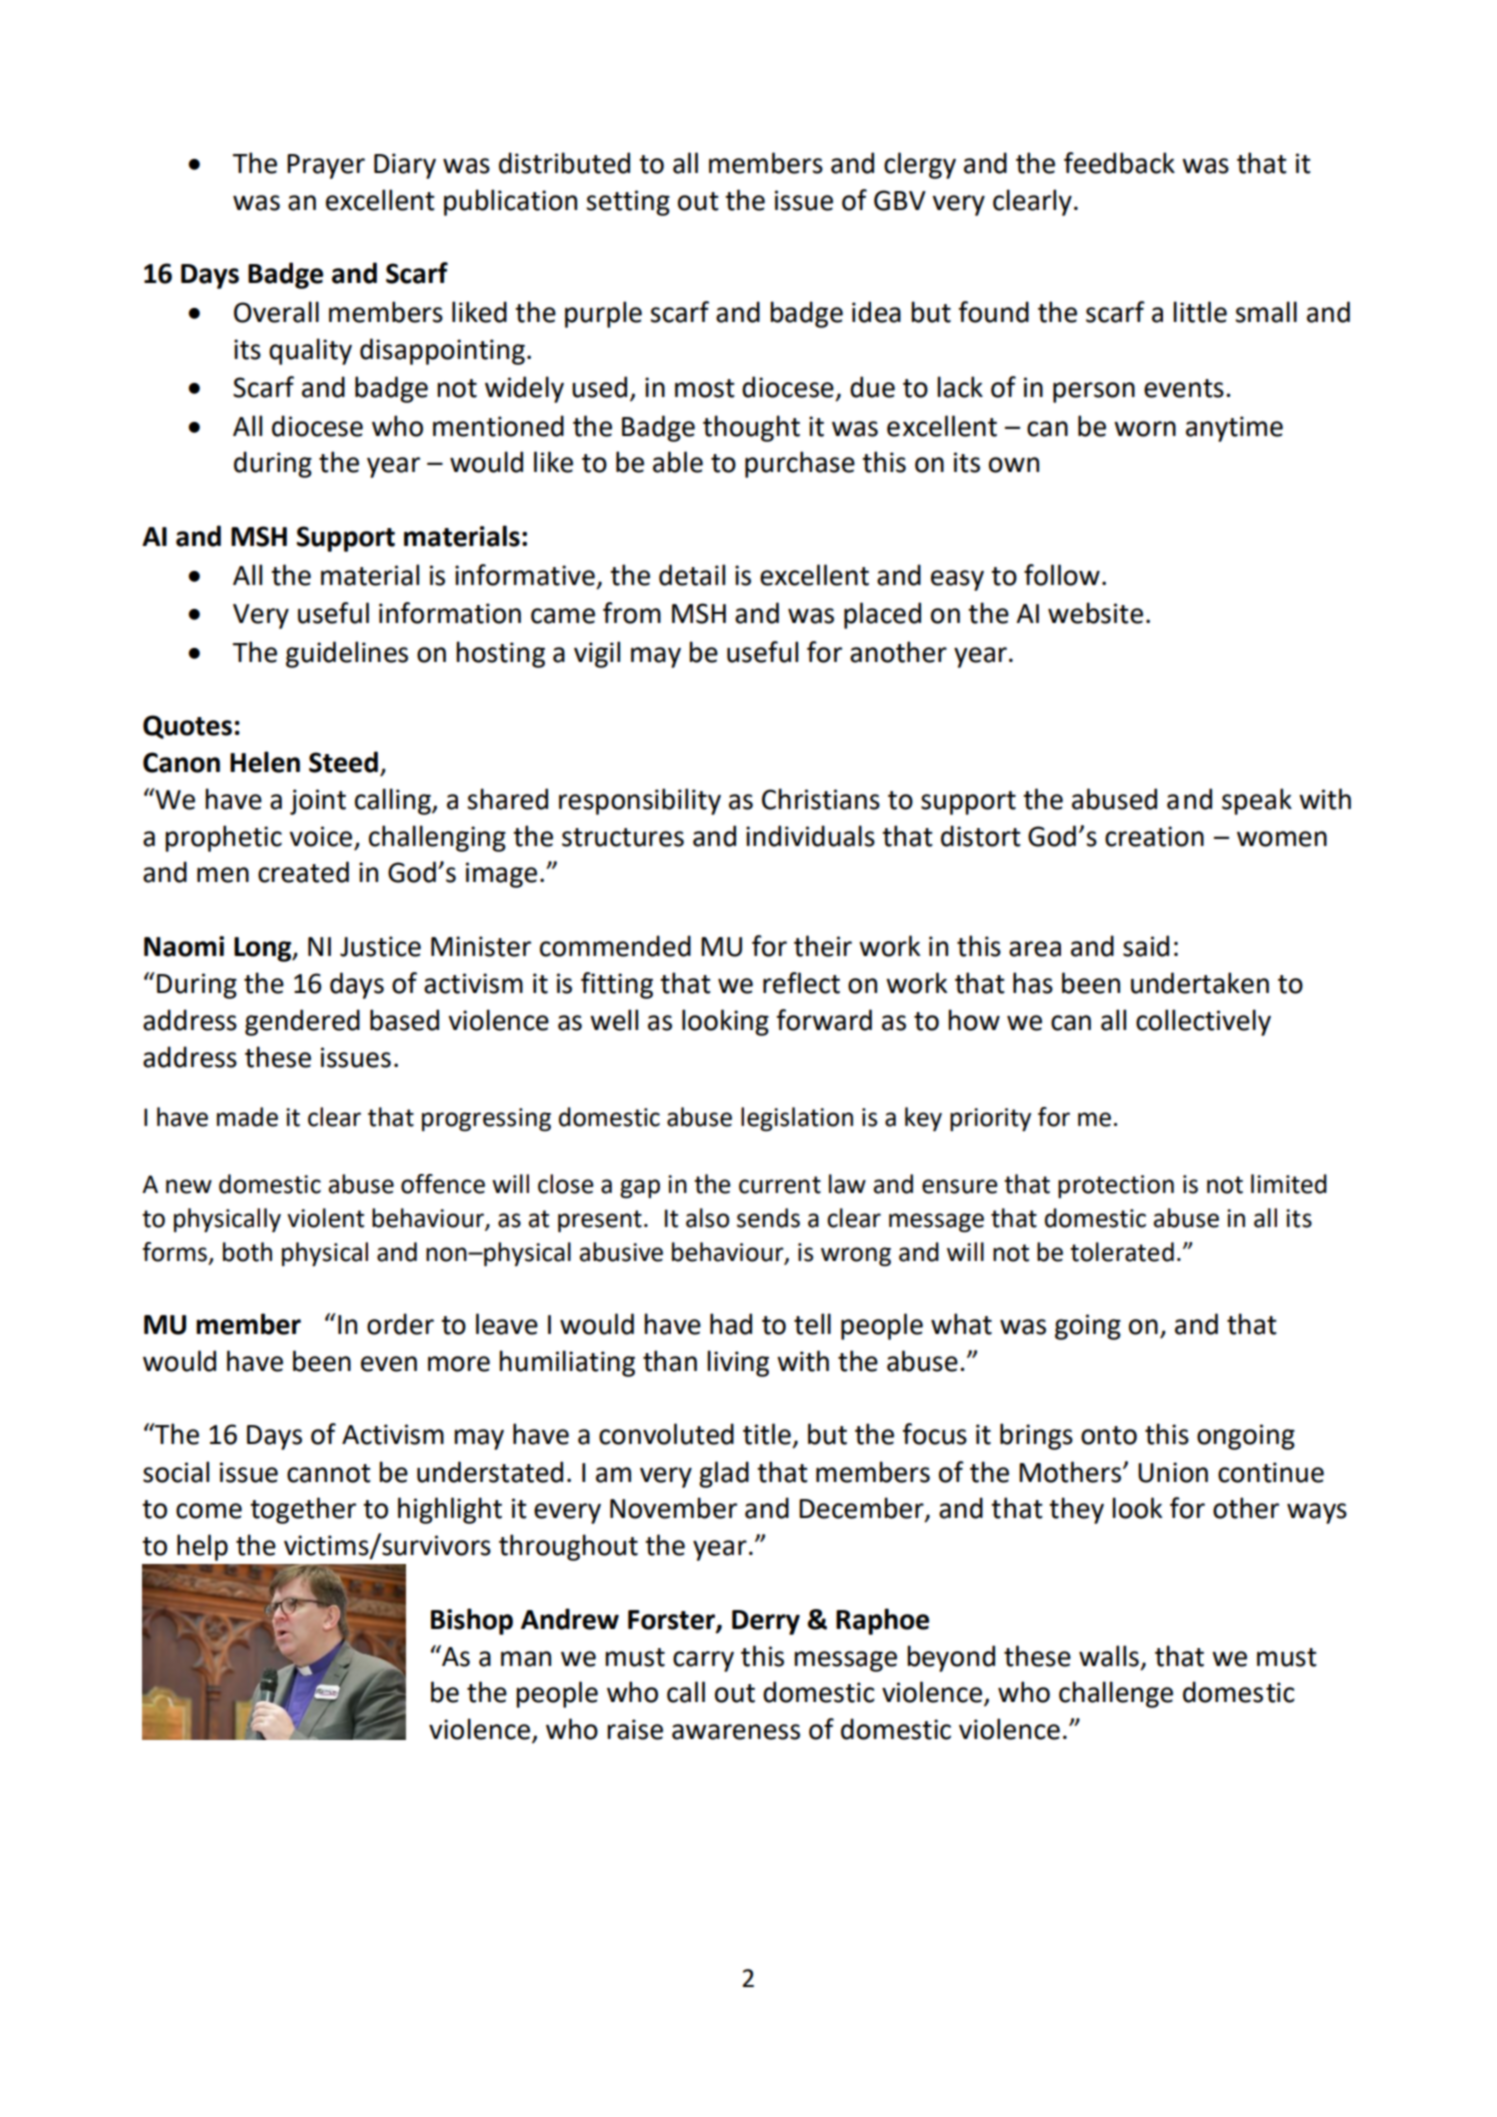  Describe the element at coordinates (326, 166) in the document. I see `Prayer` at that location.
